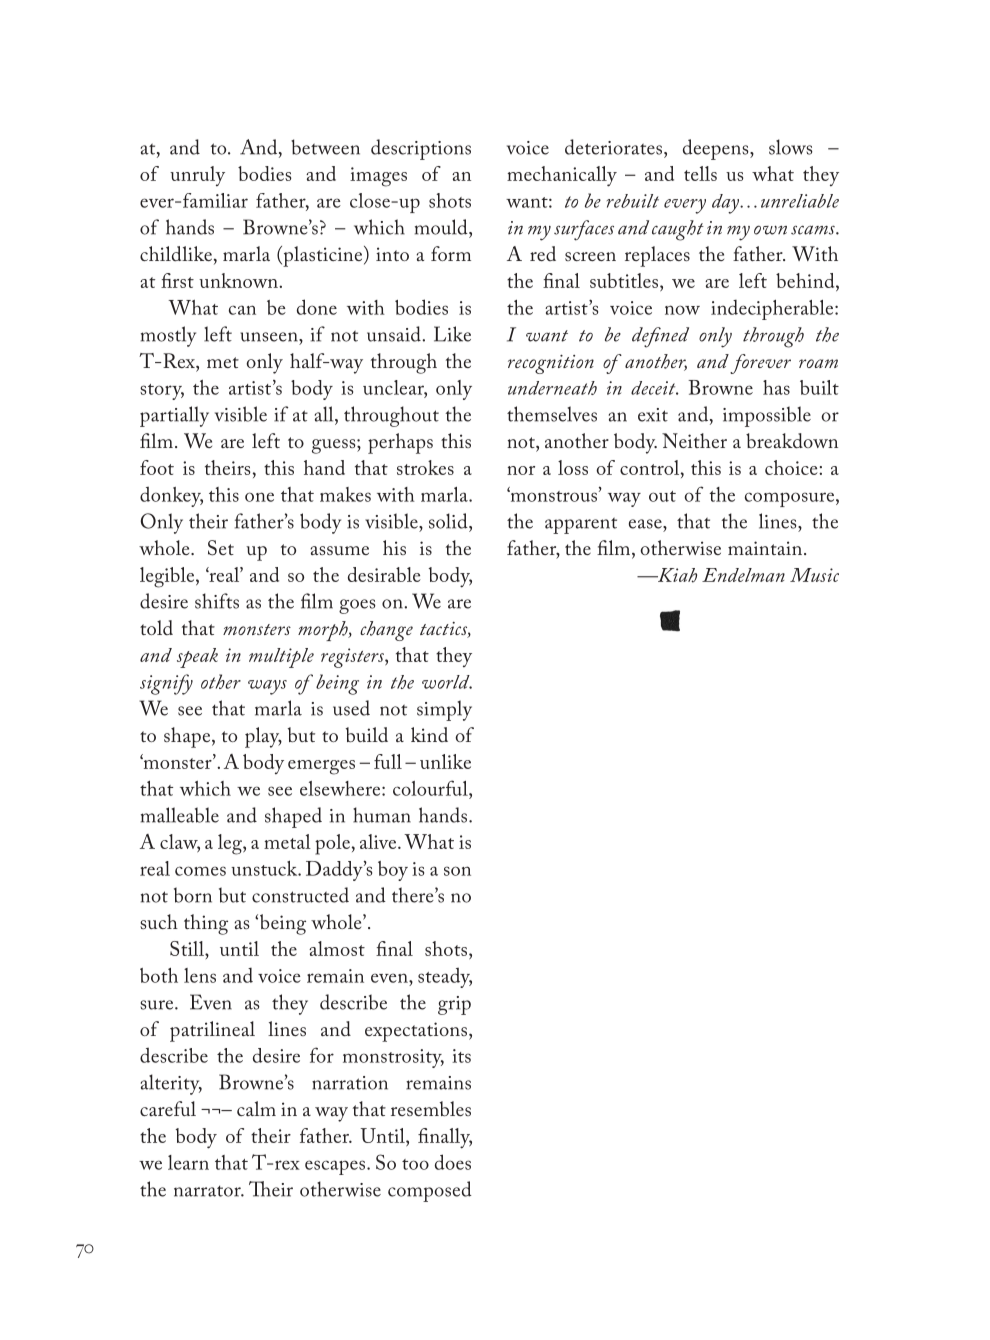  What do you see at coordinates (453, 1162) in the screenshot?
I see `does` at bounding box center [453, 1162].
